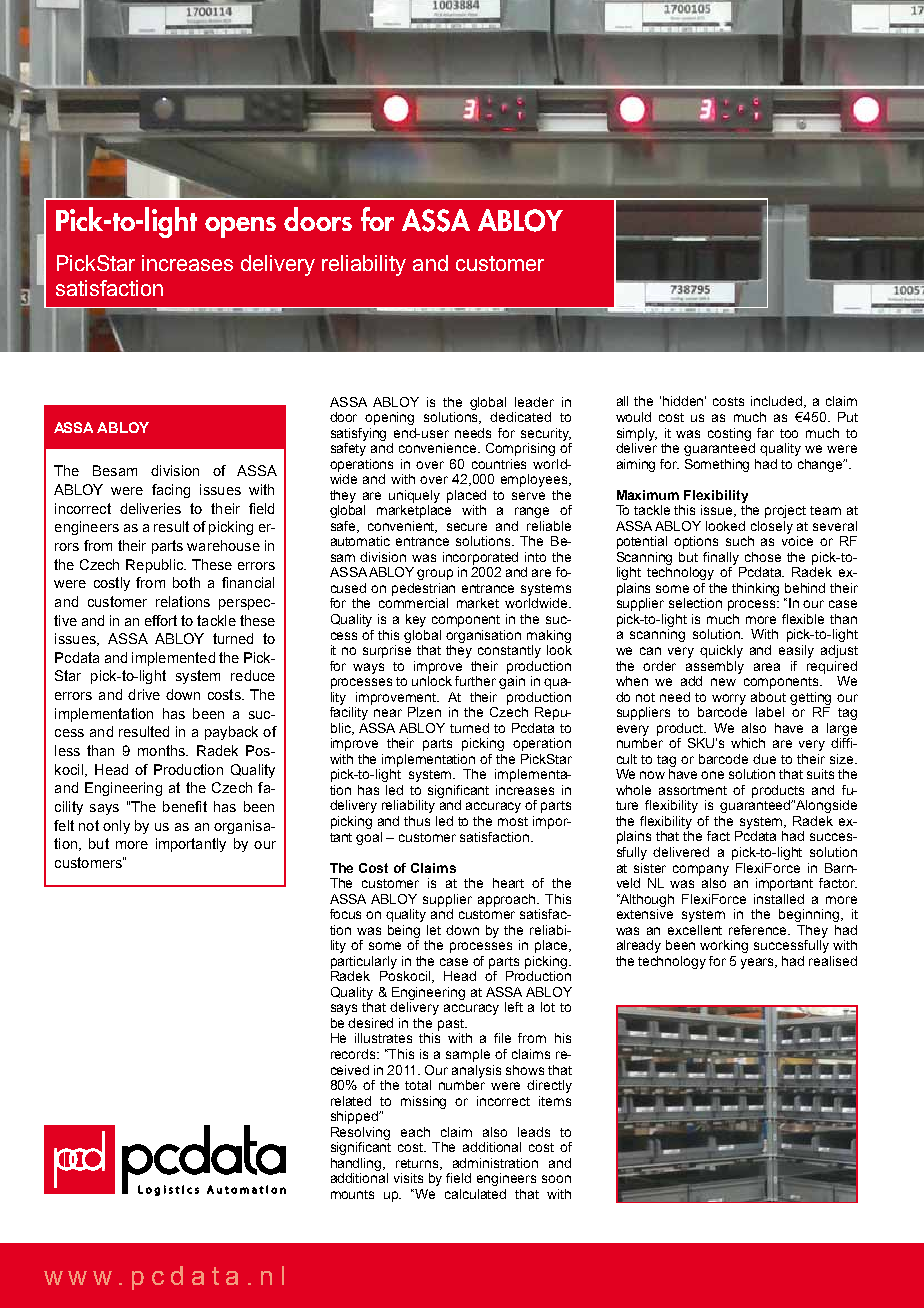 This screenshot has width=924, height=1308. Describe the element at coordinates (144, 694) in the screenshot. I see `drive` at that location.
